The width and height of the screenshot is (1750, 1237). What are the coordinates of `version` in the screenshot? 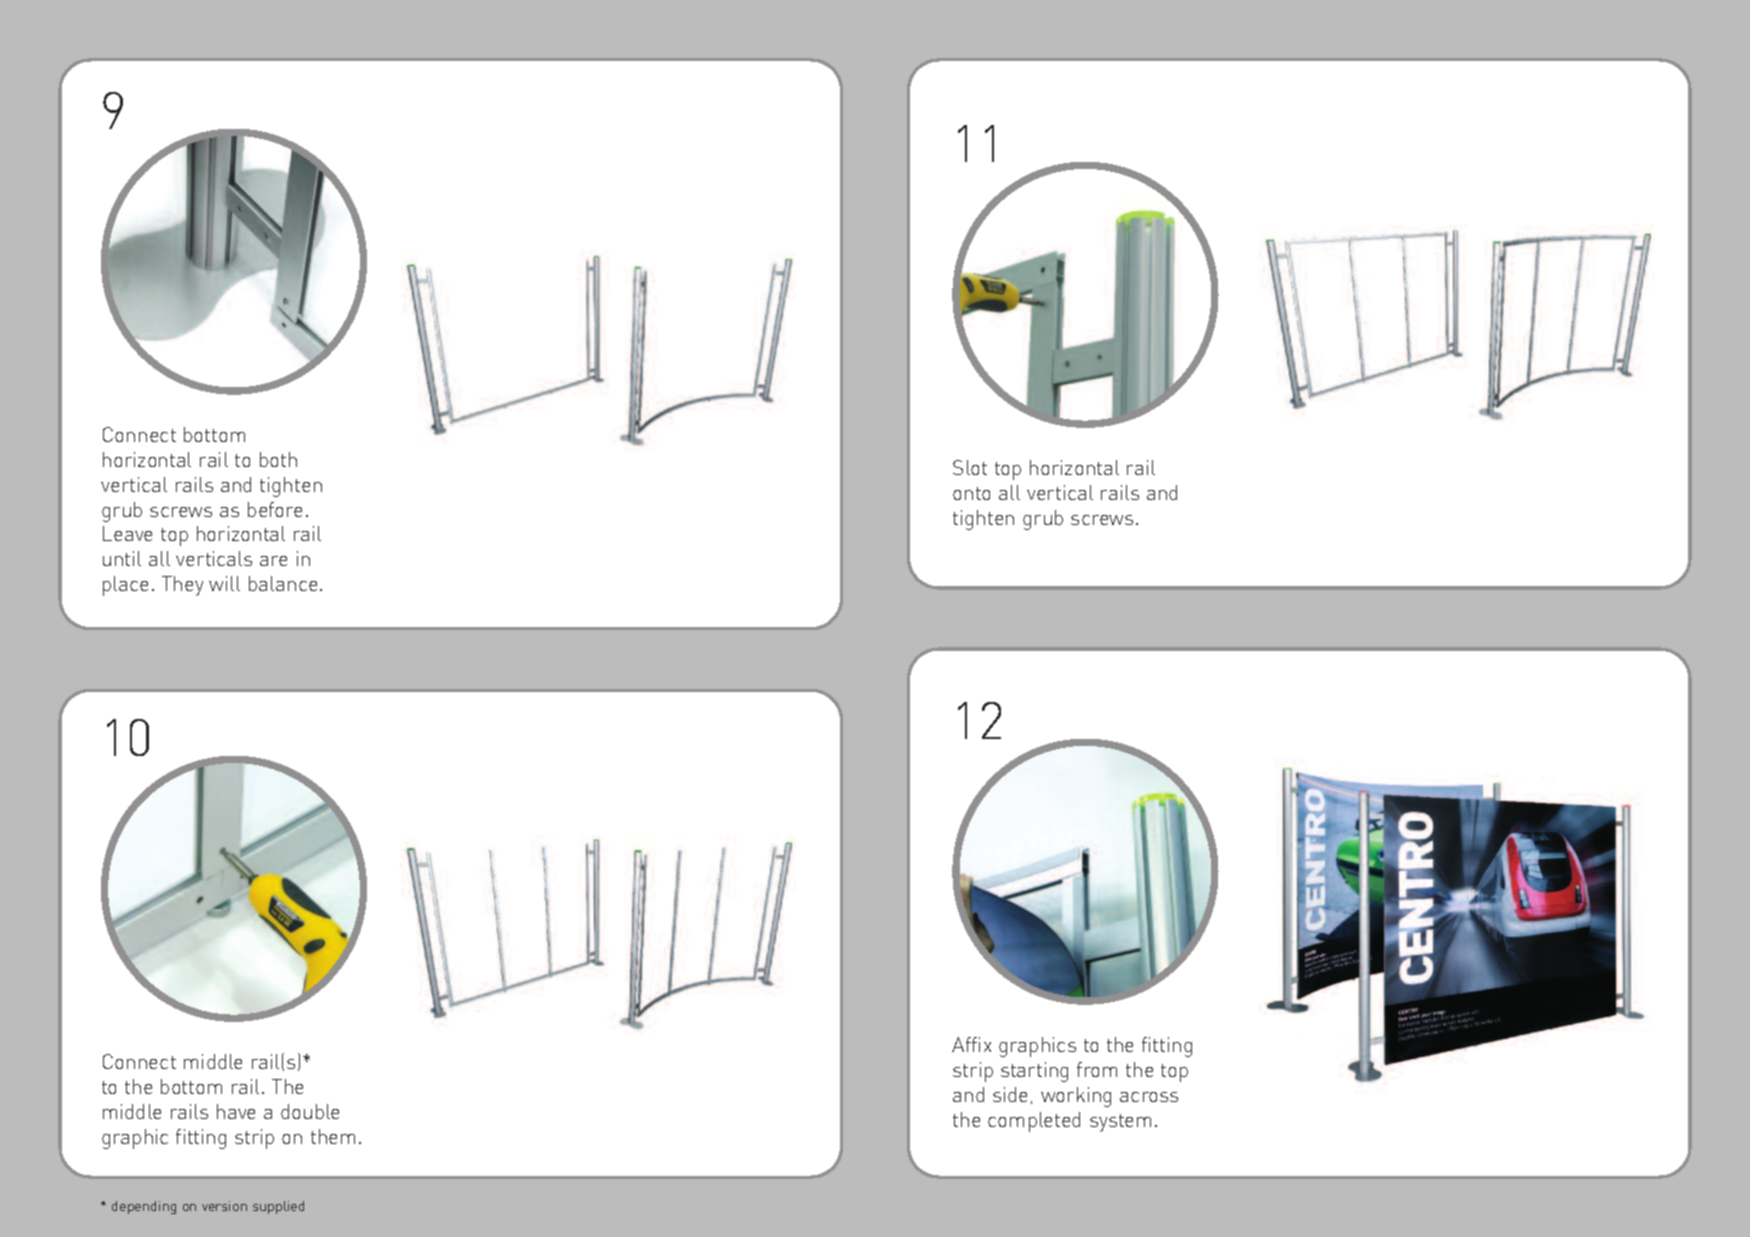 It's located at (224, 1206).
